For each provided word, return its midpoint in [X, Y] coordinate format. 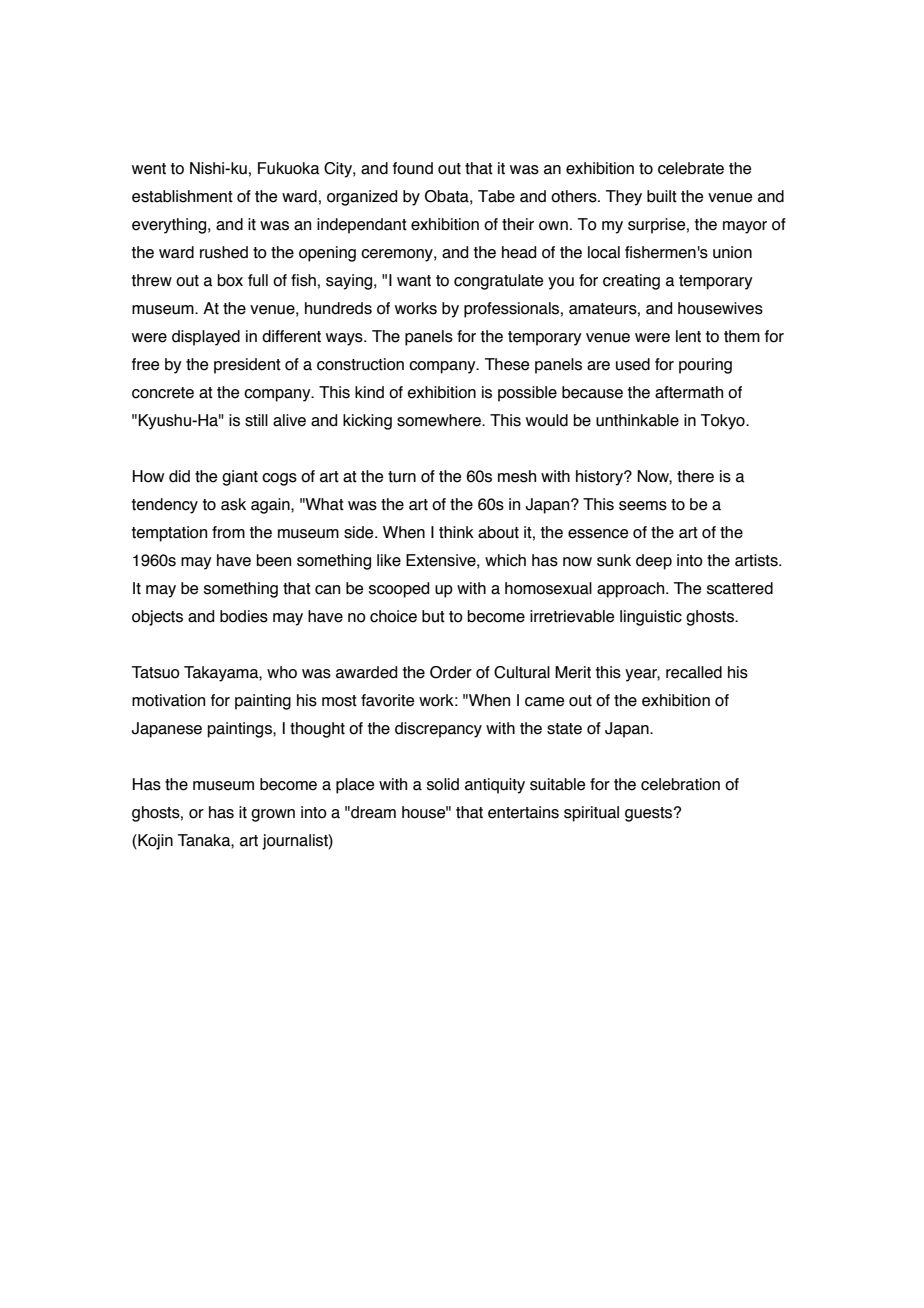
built [662, 196]
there [695, 476]
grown [273, 815]
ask [233, 504]
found [413, 168]
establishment [182, 196]
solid [443, 784]
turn [402, 477]
